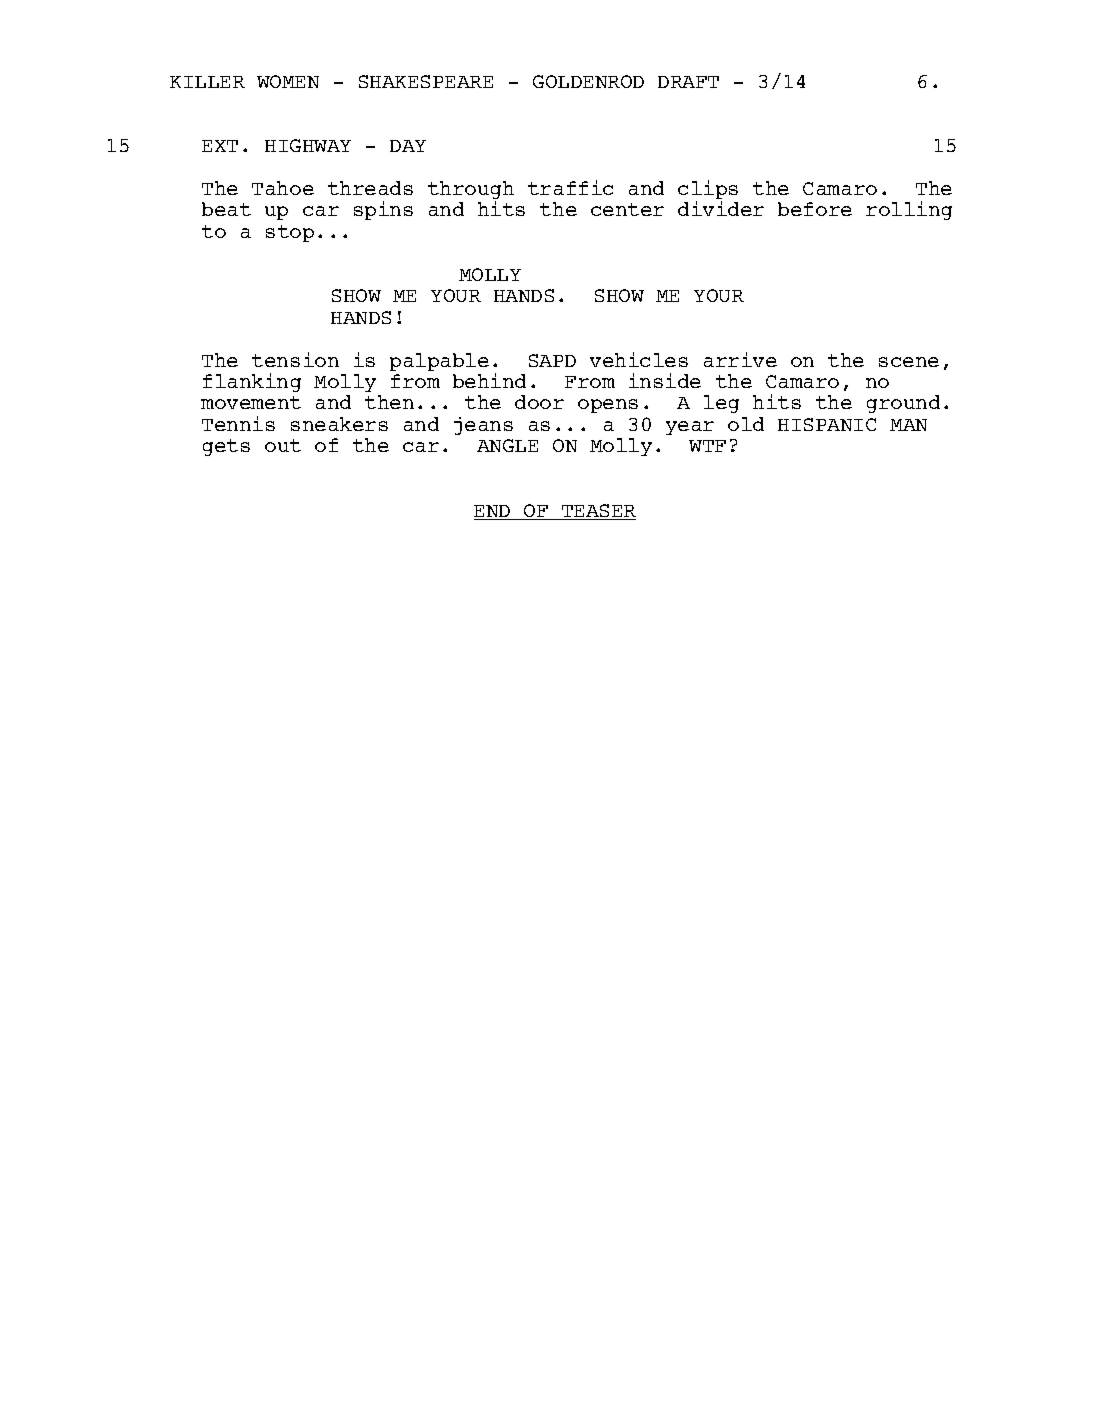 The width and height of the page is (1094, 1416). Describe the element at coordinates (539, 402) in the page. I see `door` at that location.
